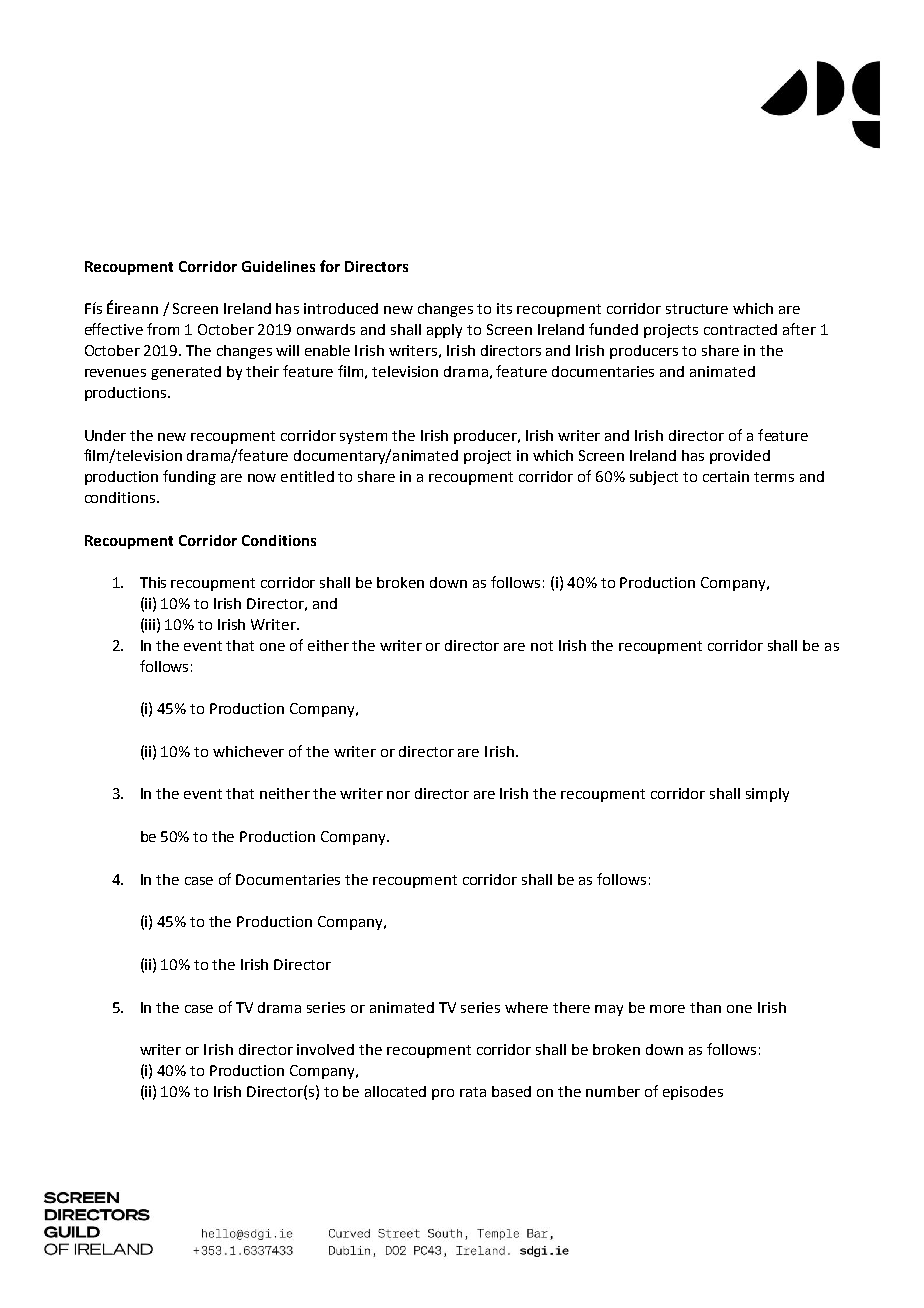 The height and width of the document is (1308, 924). Describe the element at coordinates (697, 309) in the document. I see `structure` at that location.
